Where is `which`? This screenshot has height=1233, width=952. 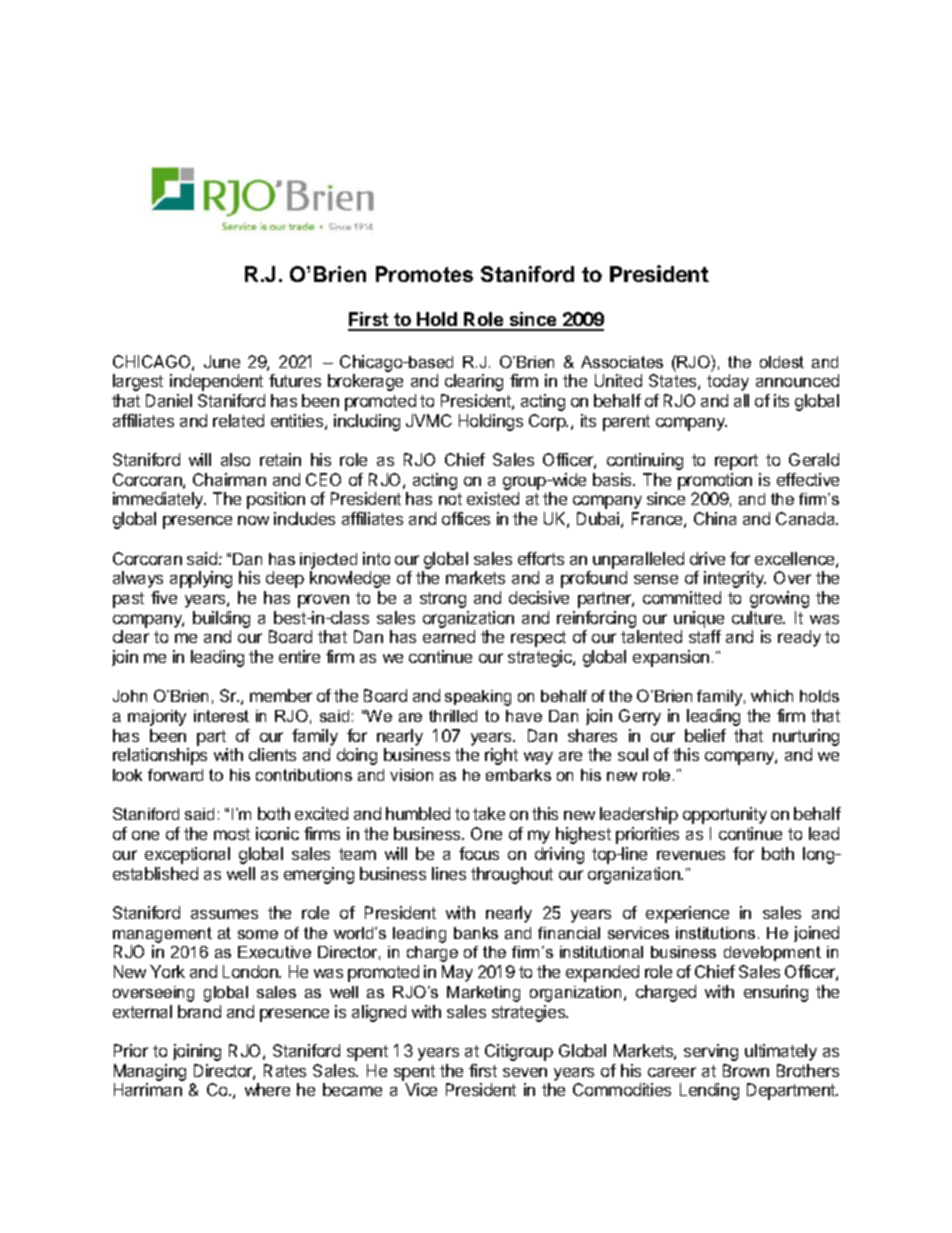 which is located at coordinates (772, 696).
